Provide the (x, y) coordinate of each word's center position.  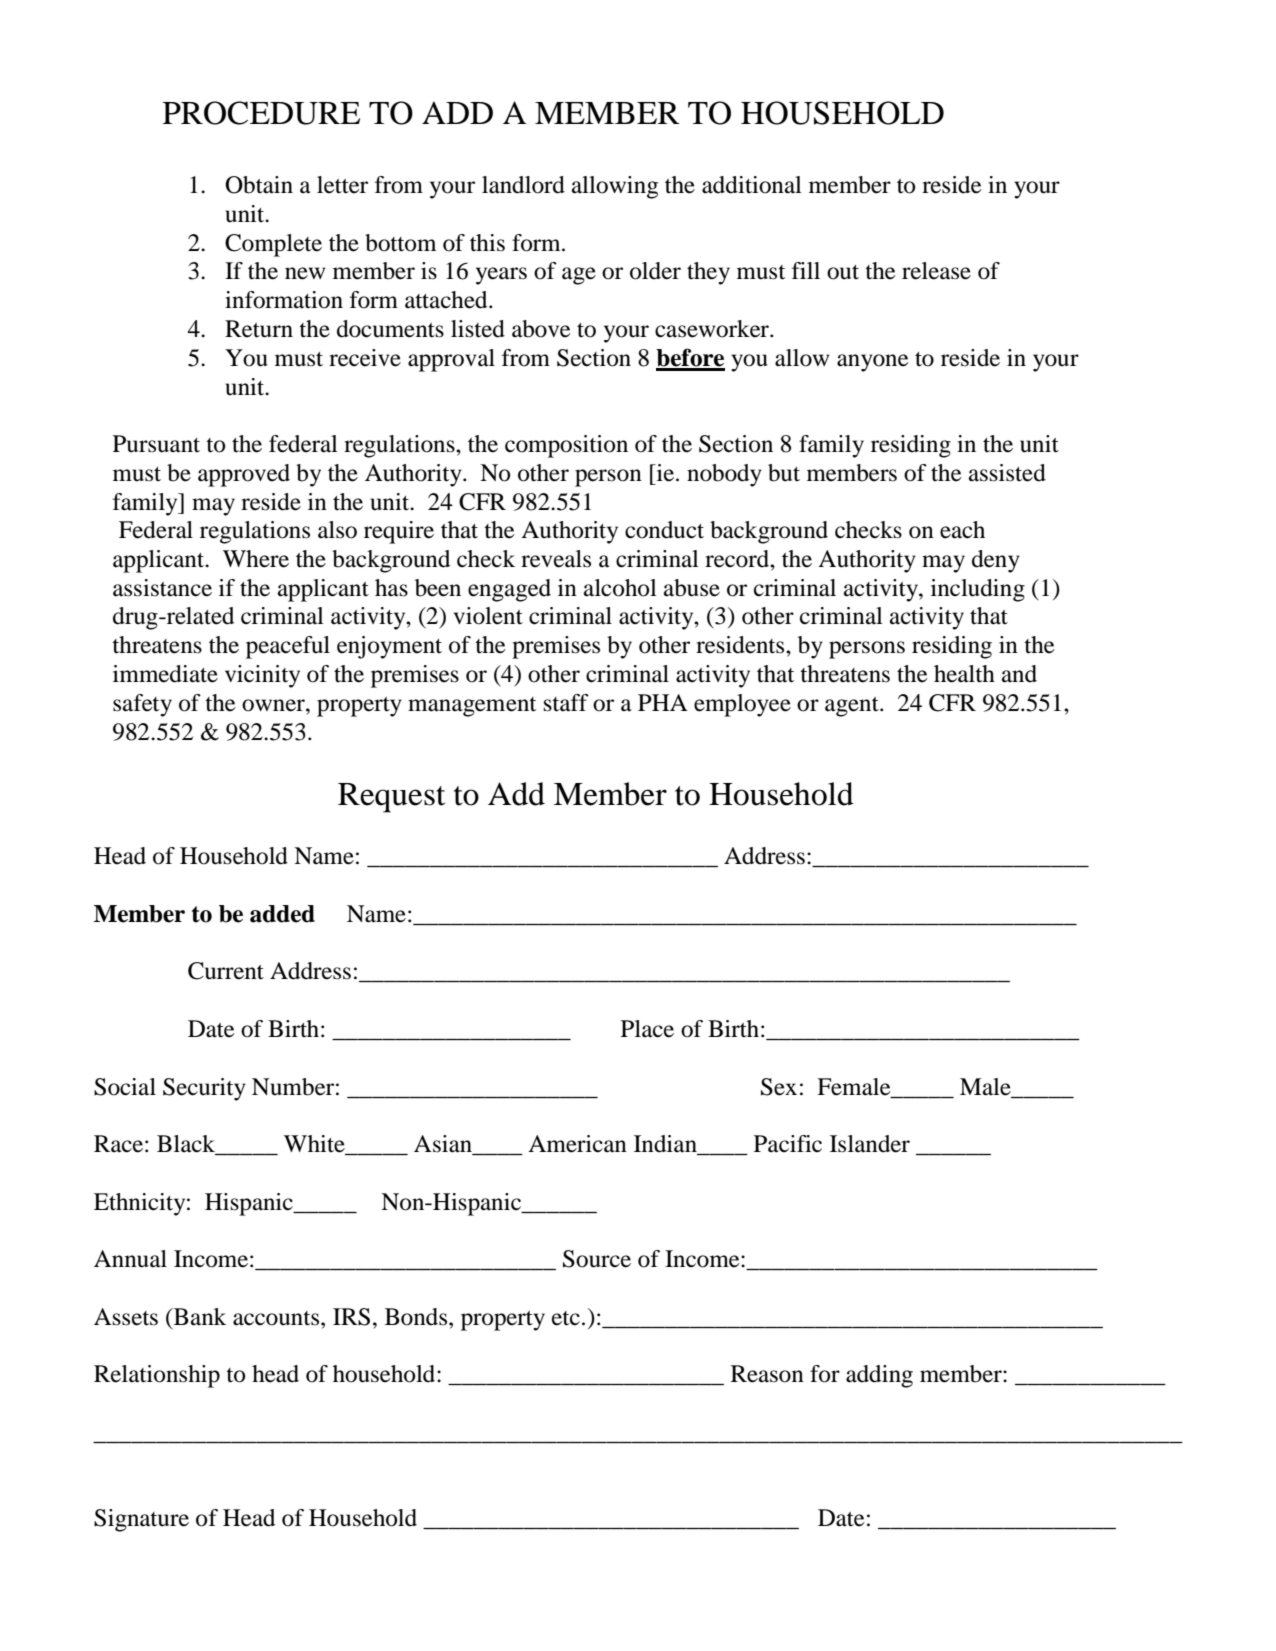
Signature (141, 1520)
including (978, 590)
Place (647, 1029)
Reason (767, 1374)
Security (204, 1089)
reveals (556, 559)
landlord (523, 185)
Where (256, 559)
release (936, 271)
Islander (870, 1144)
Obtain (259, 185)
